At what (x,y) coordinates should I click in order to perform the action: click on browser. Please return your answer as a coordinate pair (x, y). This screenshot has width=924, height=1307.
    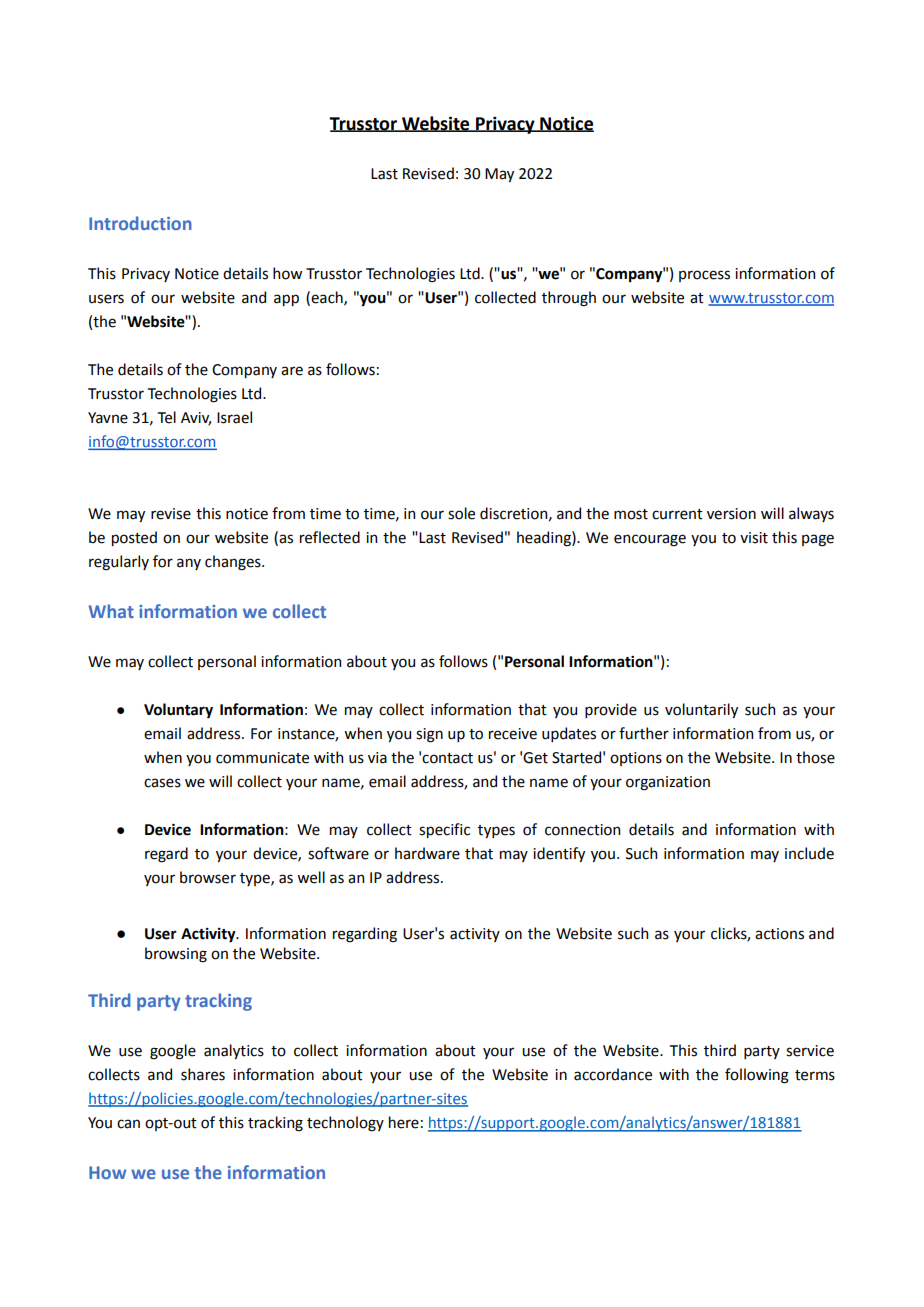
    Looking at the image, I should click on (208, 877).
